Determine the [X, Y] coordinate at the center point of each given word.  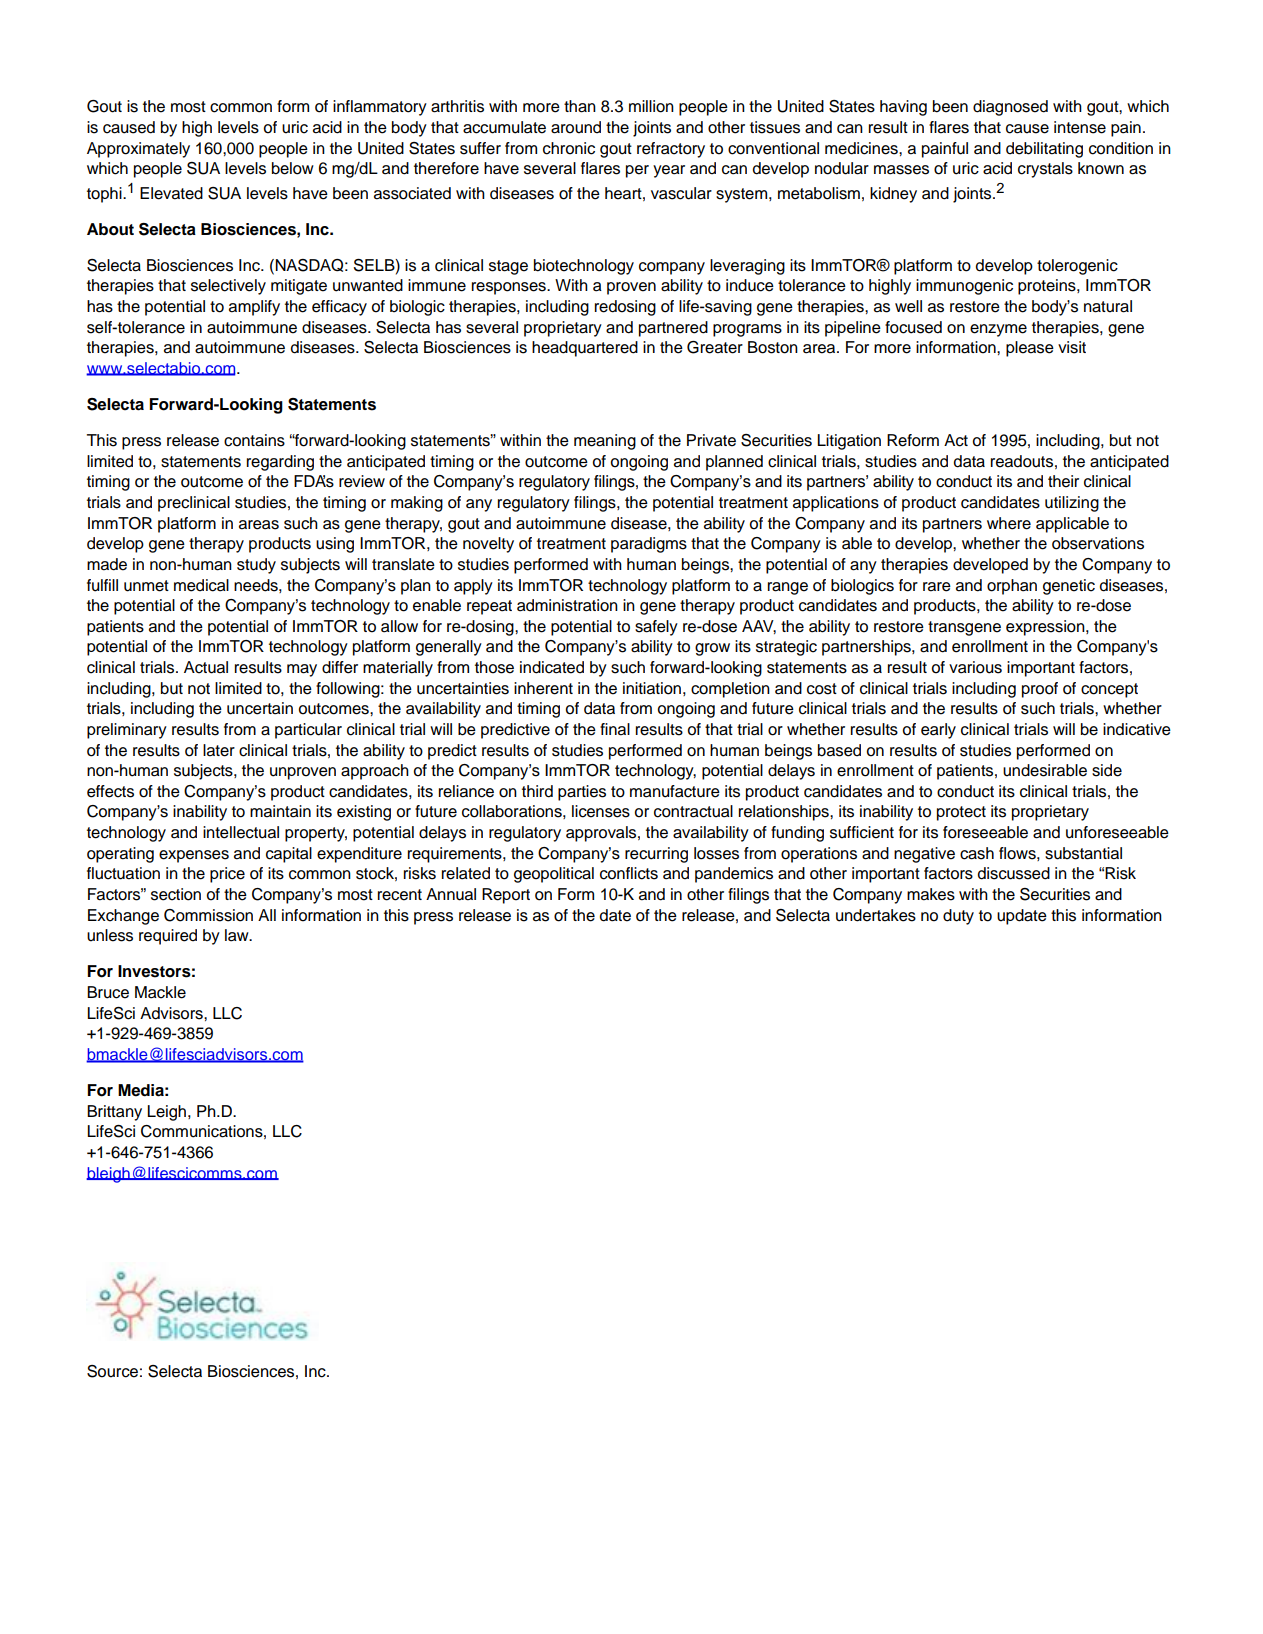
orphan [1012, 587]
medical [201, 585]
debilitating [1044, 150]
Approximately [138, 150]
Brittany [114, 1113]
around [576, 127]
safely [656, 628]
